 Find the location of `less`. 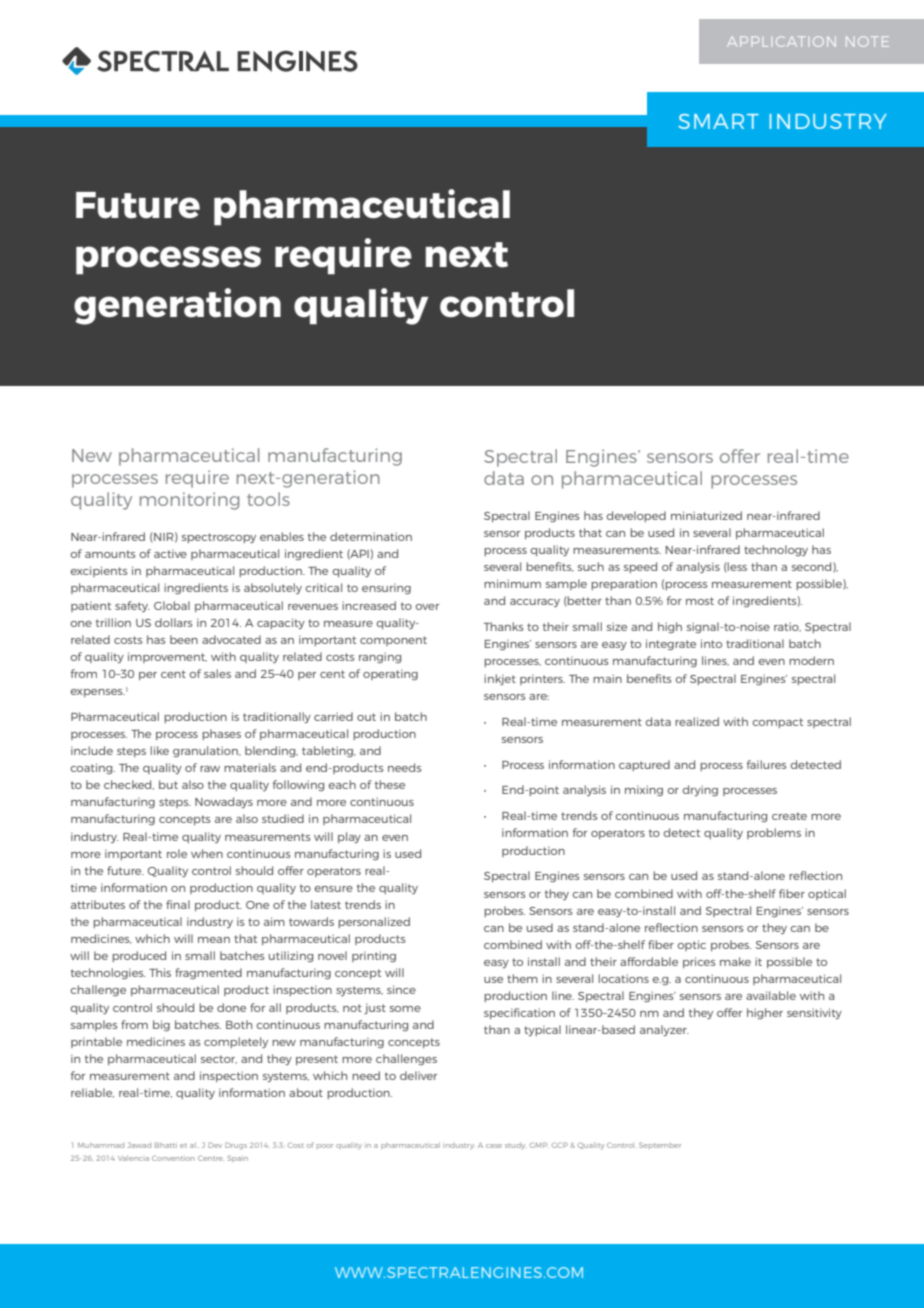

less is located at coordinates (736, 566).
